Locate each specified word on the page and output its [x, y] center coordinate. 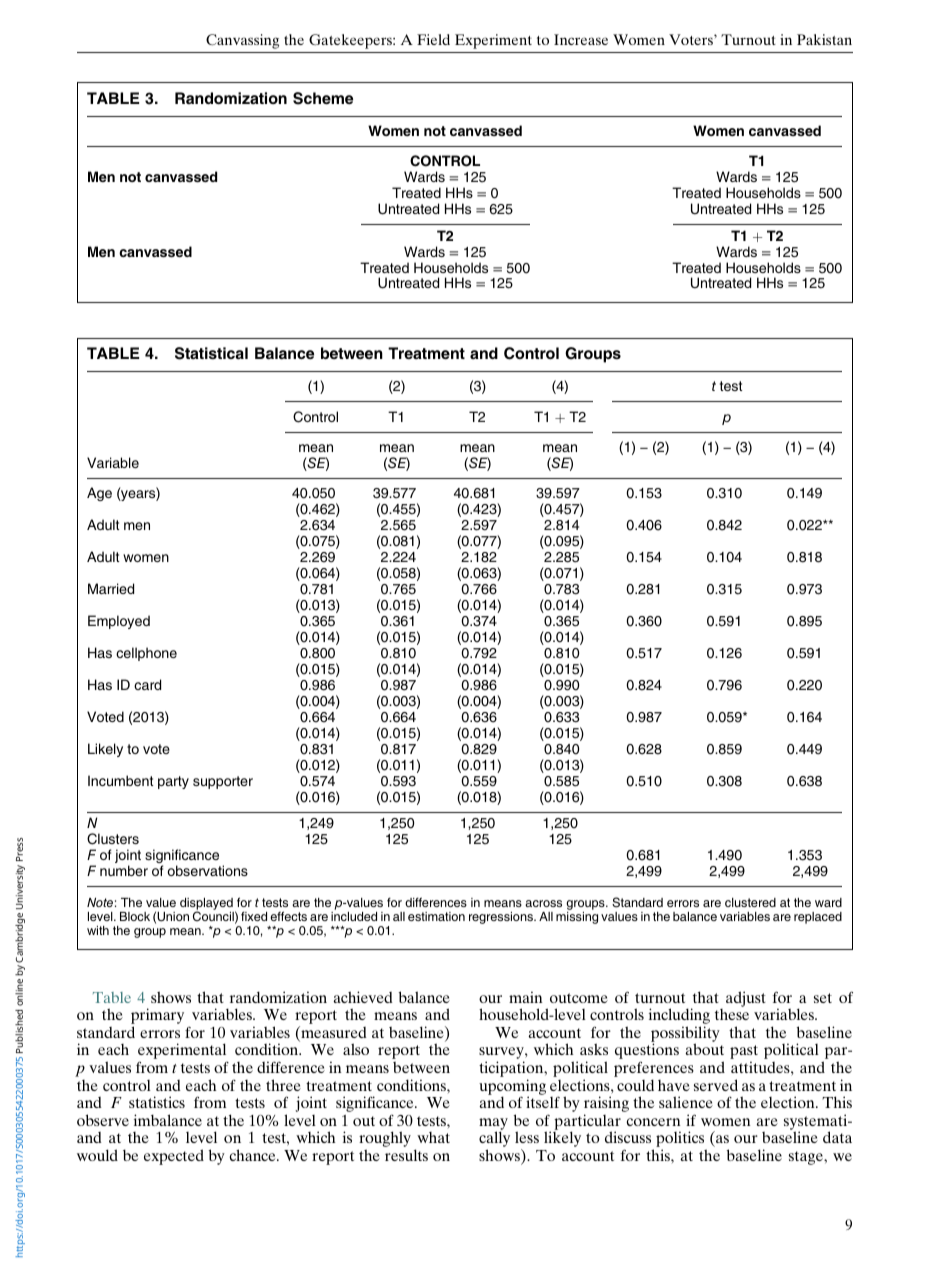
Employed [119, 622]
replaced [818, 918]
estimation [436, 916]
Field [433, 39]
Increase [581, 39]
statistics [157, 1102]
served [716, 1085]
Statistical [211, 353]
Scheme [323, 98]
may [493, 1125]
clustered [750, 902]
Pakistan [824, 39]
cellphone [146, 654]
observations [207, 870]
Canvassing [242, 41]
